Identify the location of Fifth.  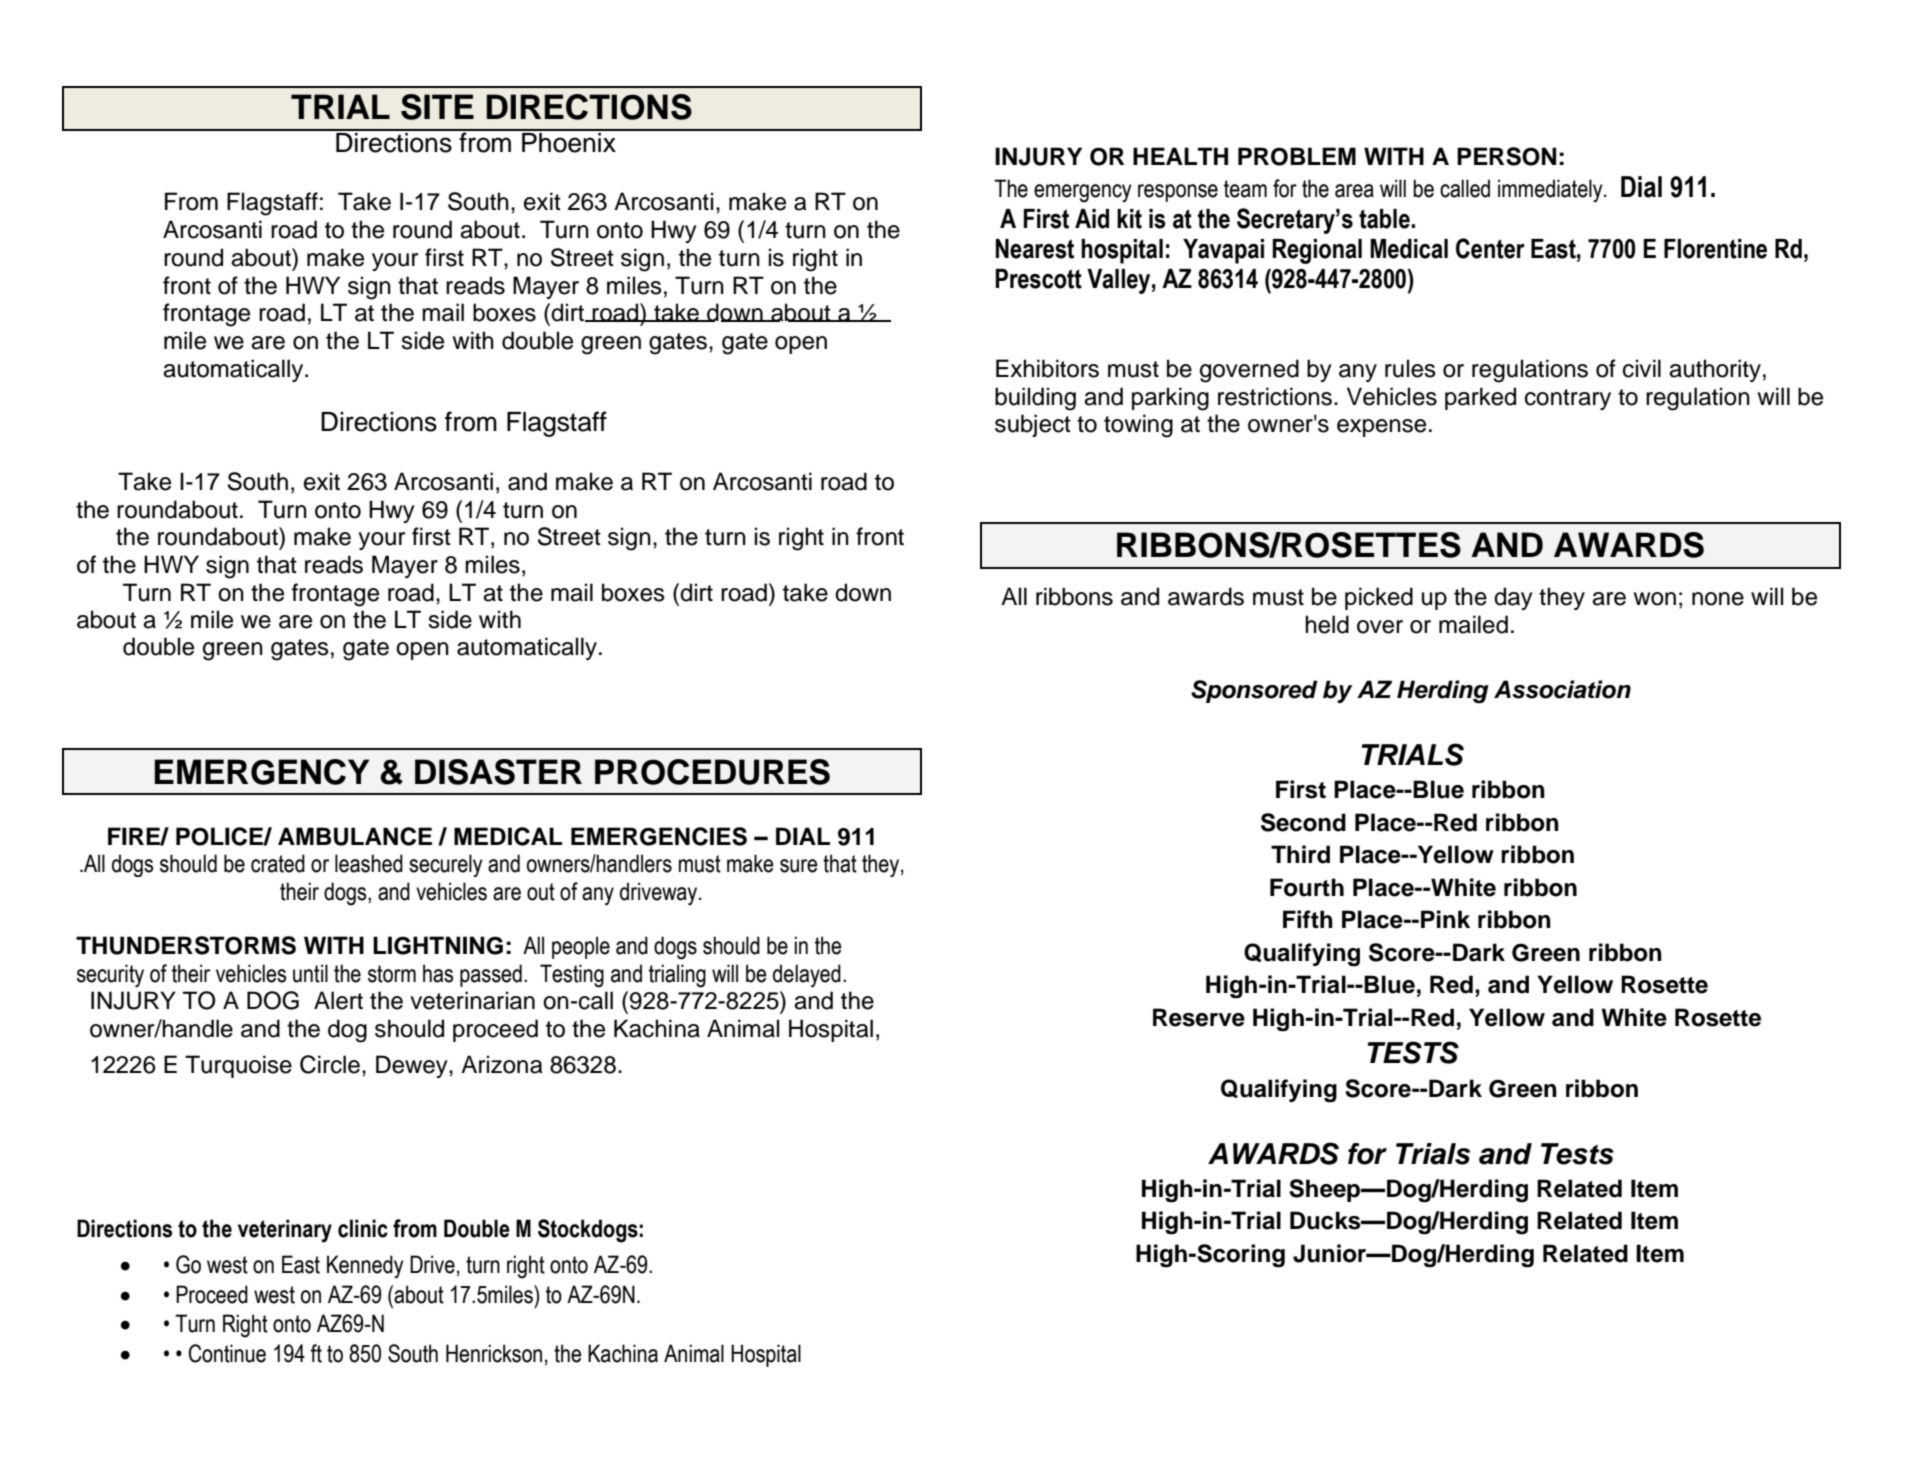
(1308, 919).
